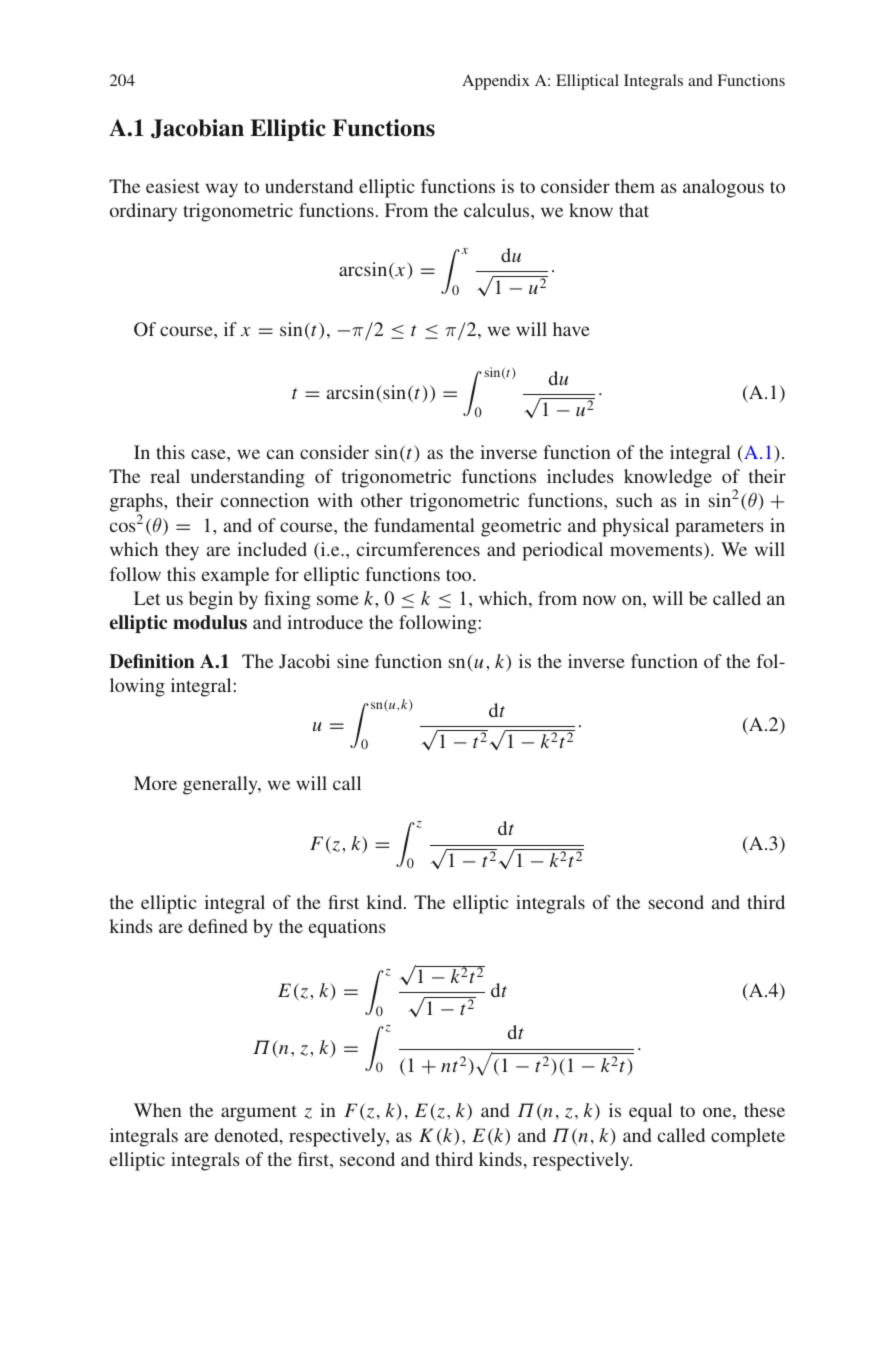 This screenshot has width=896, height=1359. I want to click on Appendix, so click(496, 82).
